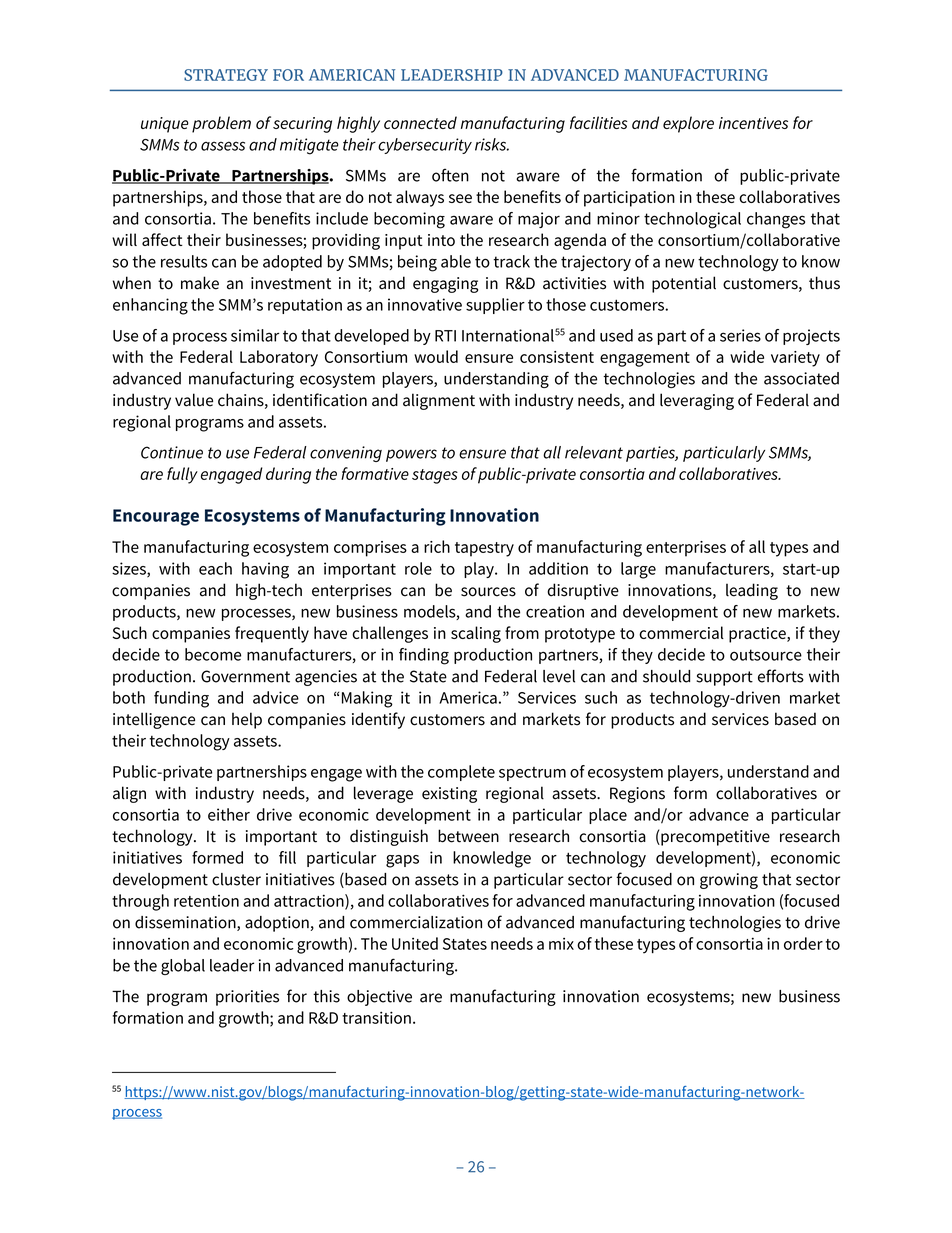 The width and height of the image is (952, 1233). What do you see at coordinates (247, 998) in the image?
I see `priorities` at bounding box center [247, 998].
